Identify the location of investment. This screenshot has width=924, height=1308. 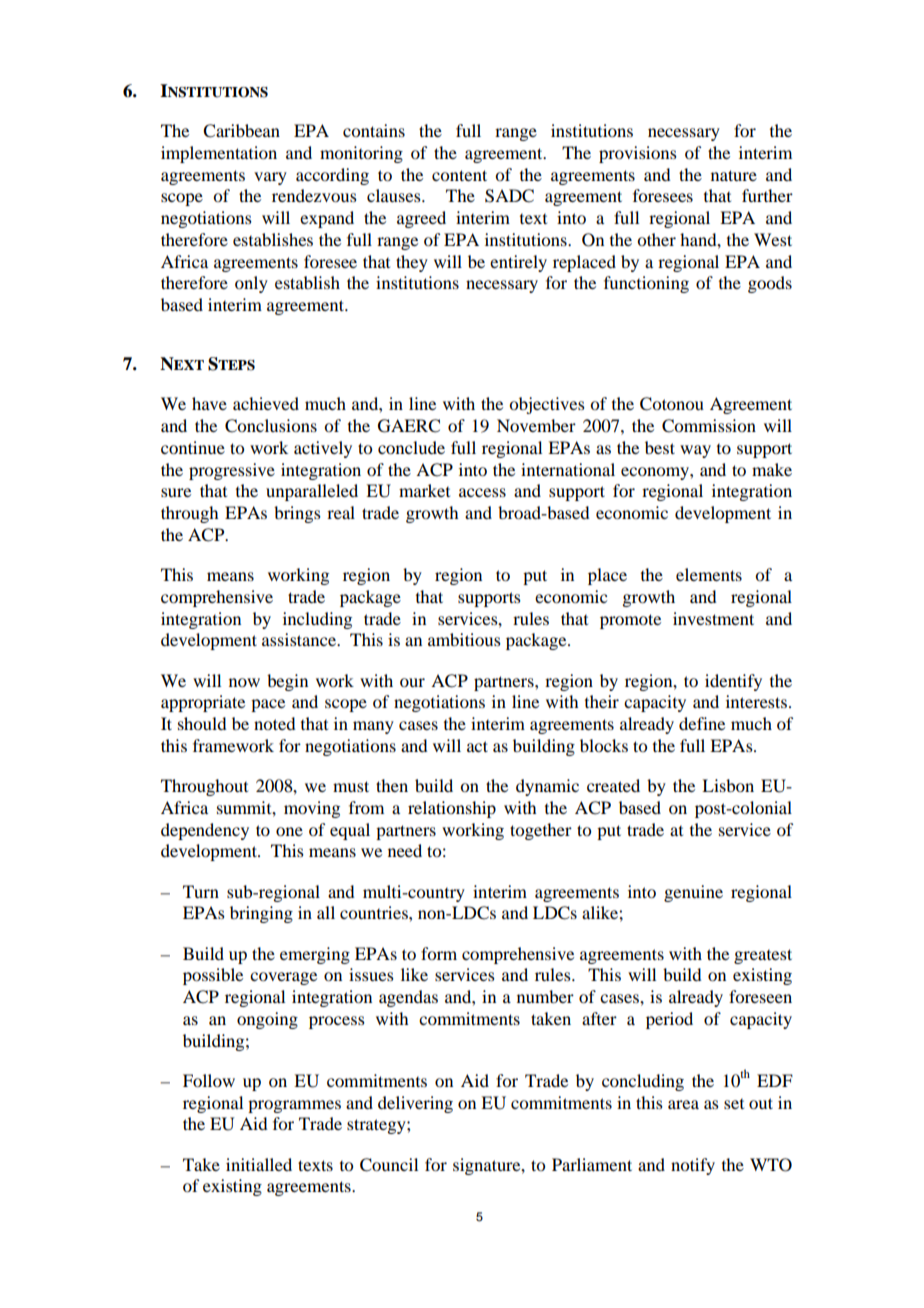
(713, 618).
